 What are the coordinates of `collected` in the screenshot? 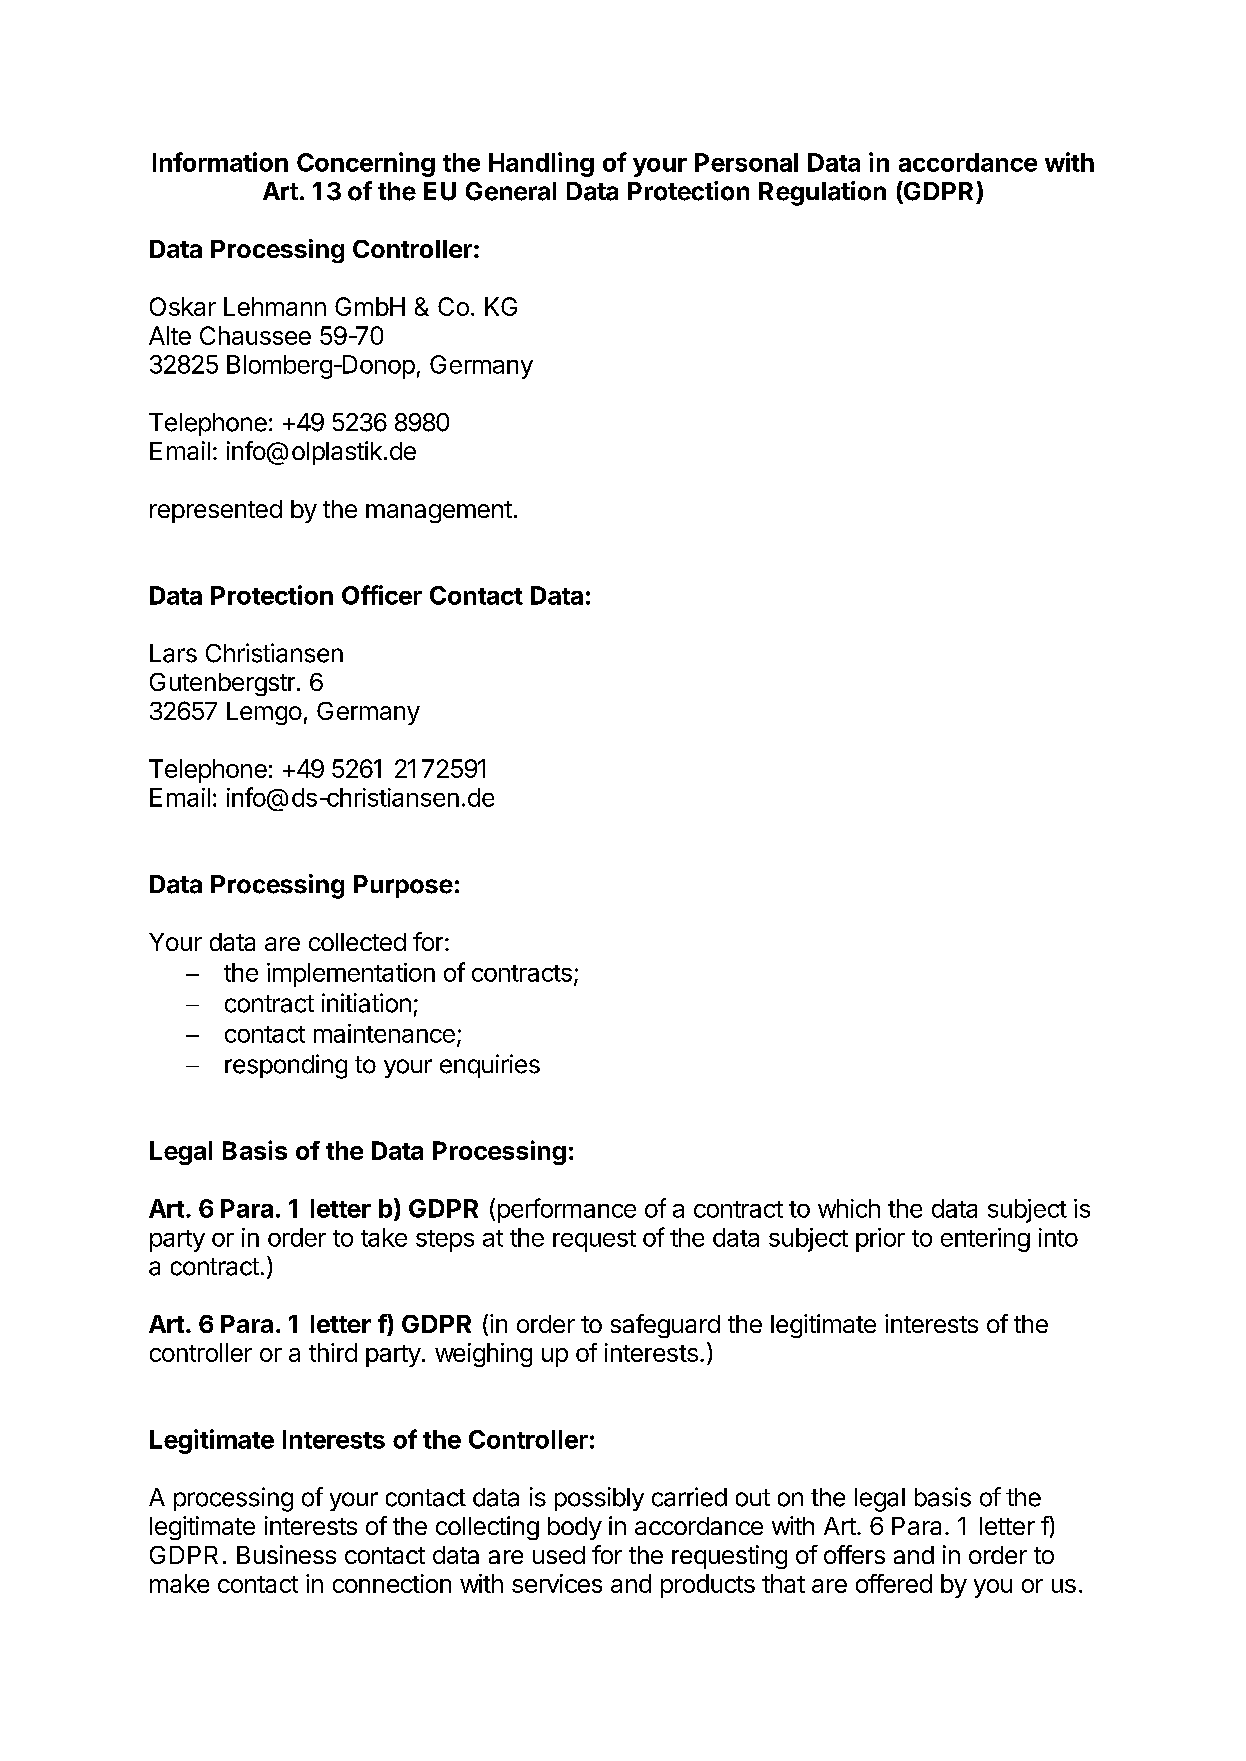 It's located at (357, 942).
